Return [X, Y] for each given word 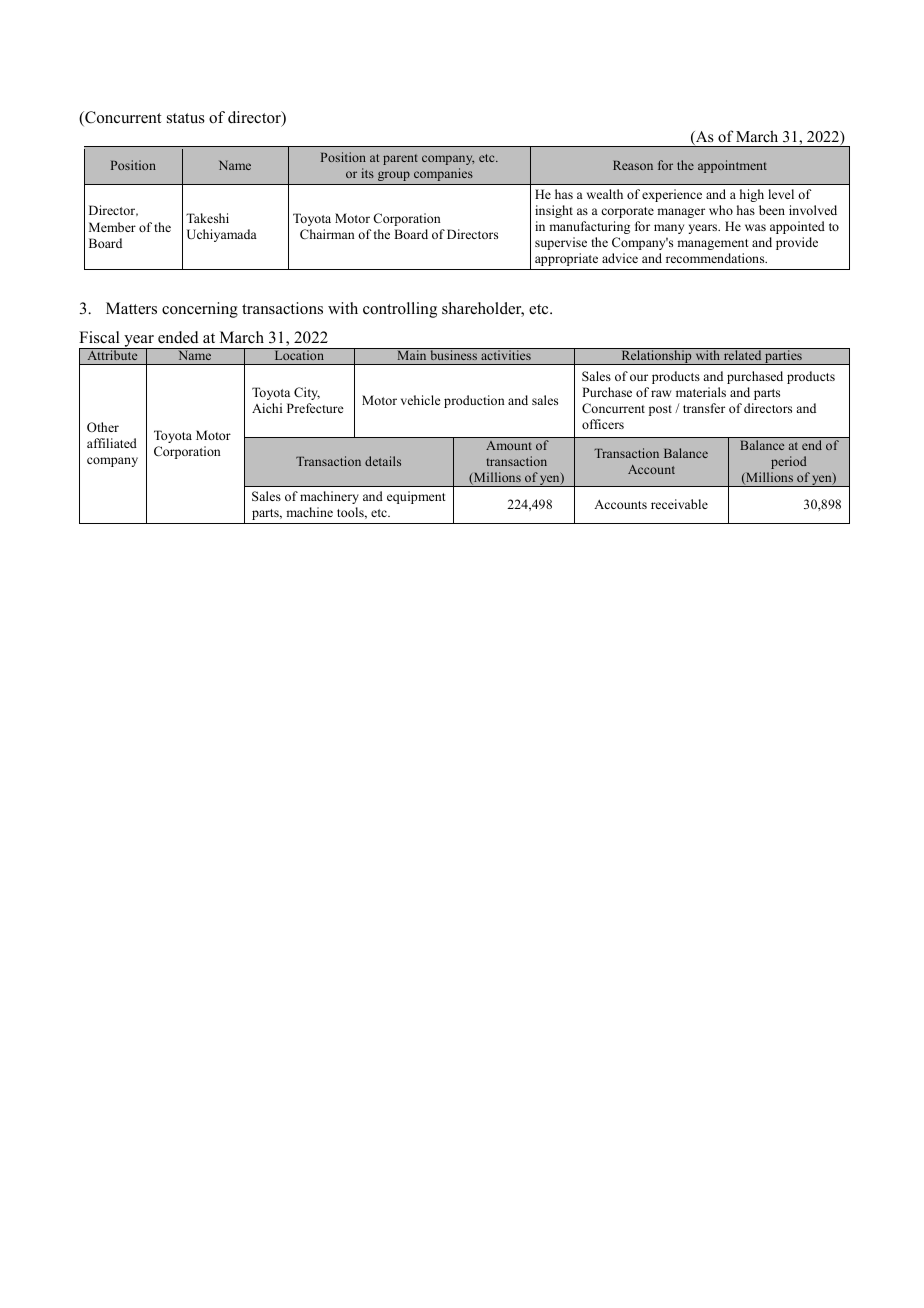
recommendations [716, 258]
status [186, 118]
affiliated [112, 443]
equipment [416, 497]
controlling [400, 310]
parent [400, 159]
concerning [200, 310]
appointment [732, 166]
